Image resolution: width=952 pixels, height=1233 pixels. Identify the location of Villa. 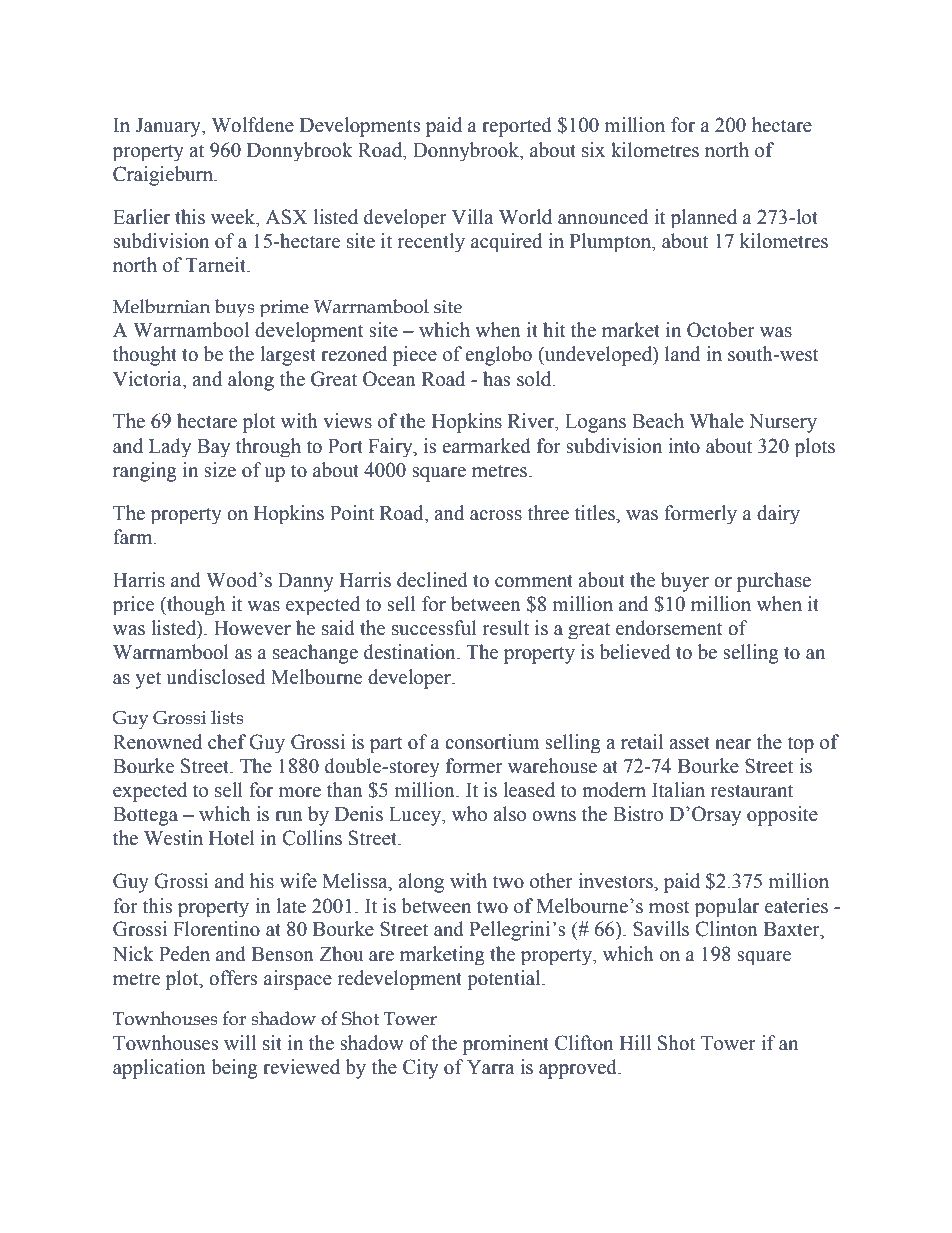
(472, 217).
